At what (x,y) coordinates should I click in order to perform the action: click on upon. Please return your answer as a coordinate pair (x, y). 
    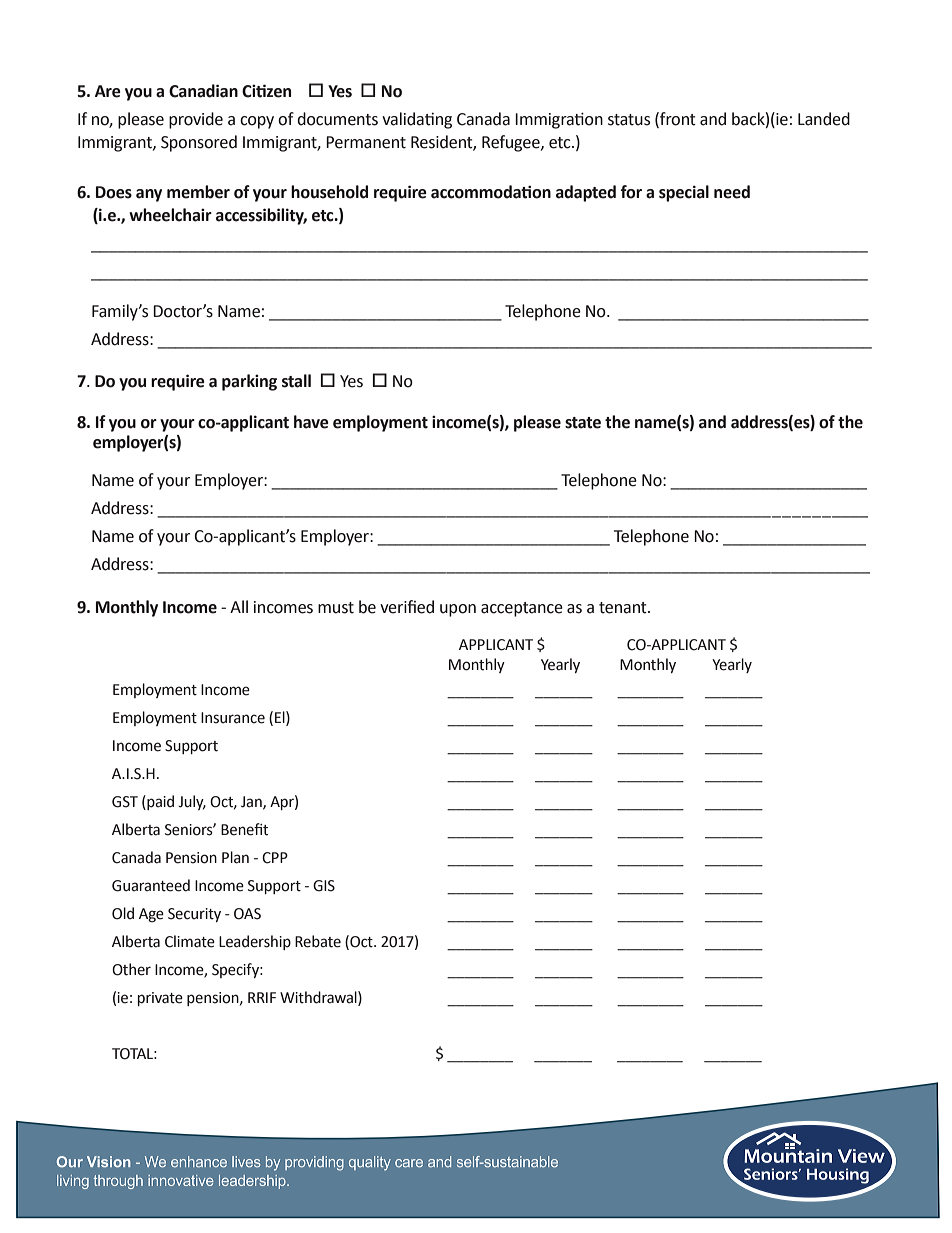
    Looking at the image, I should click on (458, 610).
